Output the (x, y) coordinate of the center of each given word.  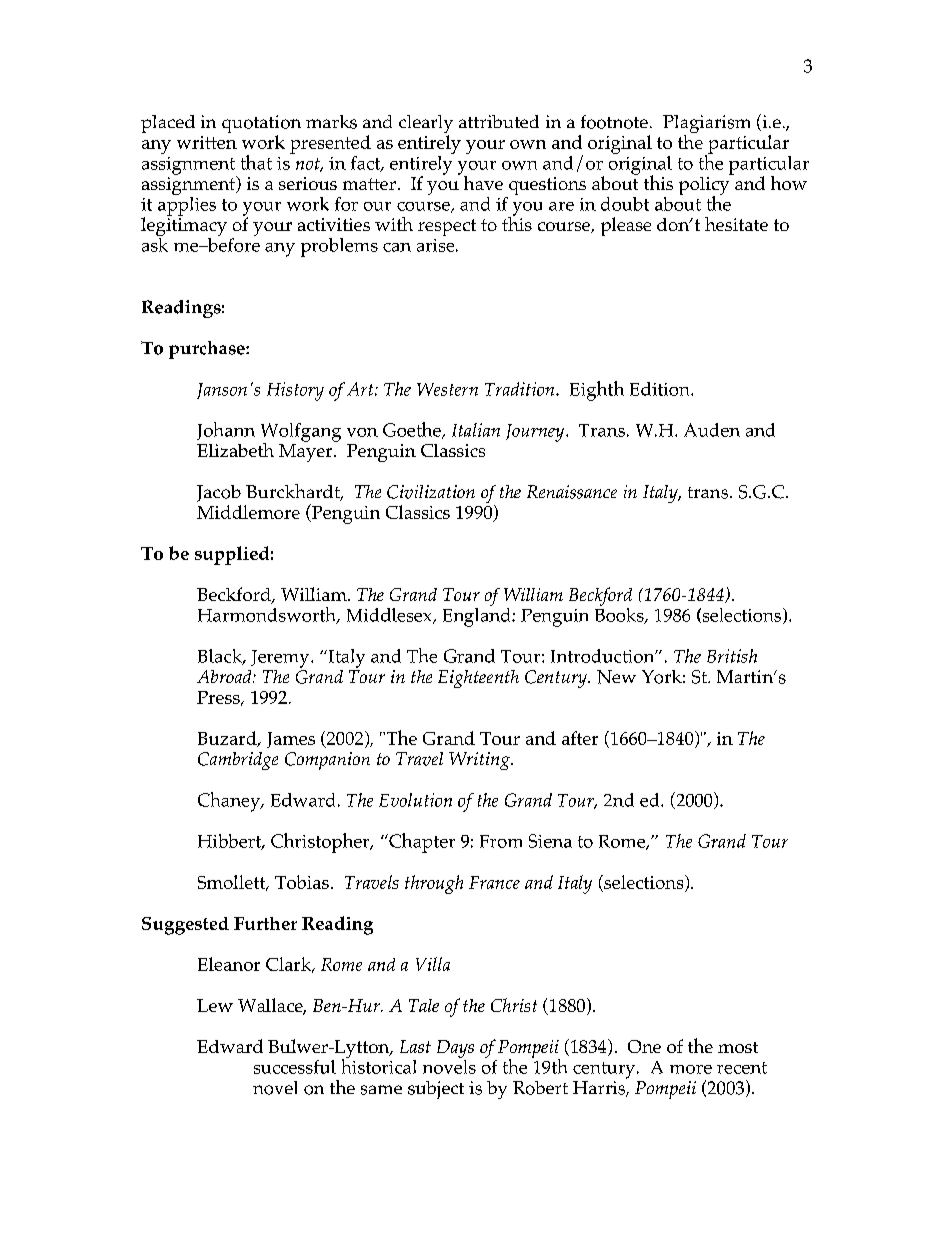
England (478, 616)
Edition (661, 389)
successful (295, 1067)
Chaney (230, 802)
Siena (550, 841)
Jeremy (281, 659)
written (207, 142)
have (483, 183)
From (501, 841)
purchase (208, 350)
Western (447, 389)
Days (455, 1050)
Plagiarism (706, 125)
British (732, 656)
